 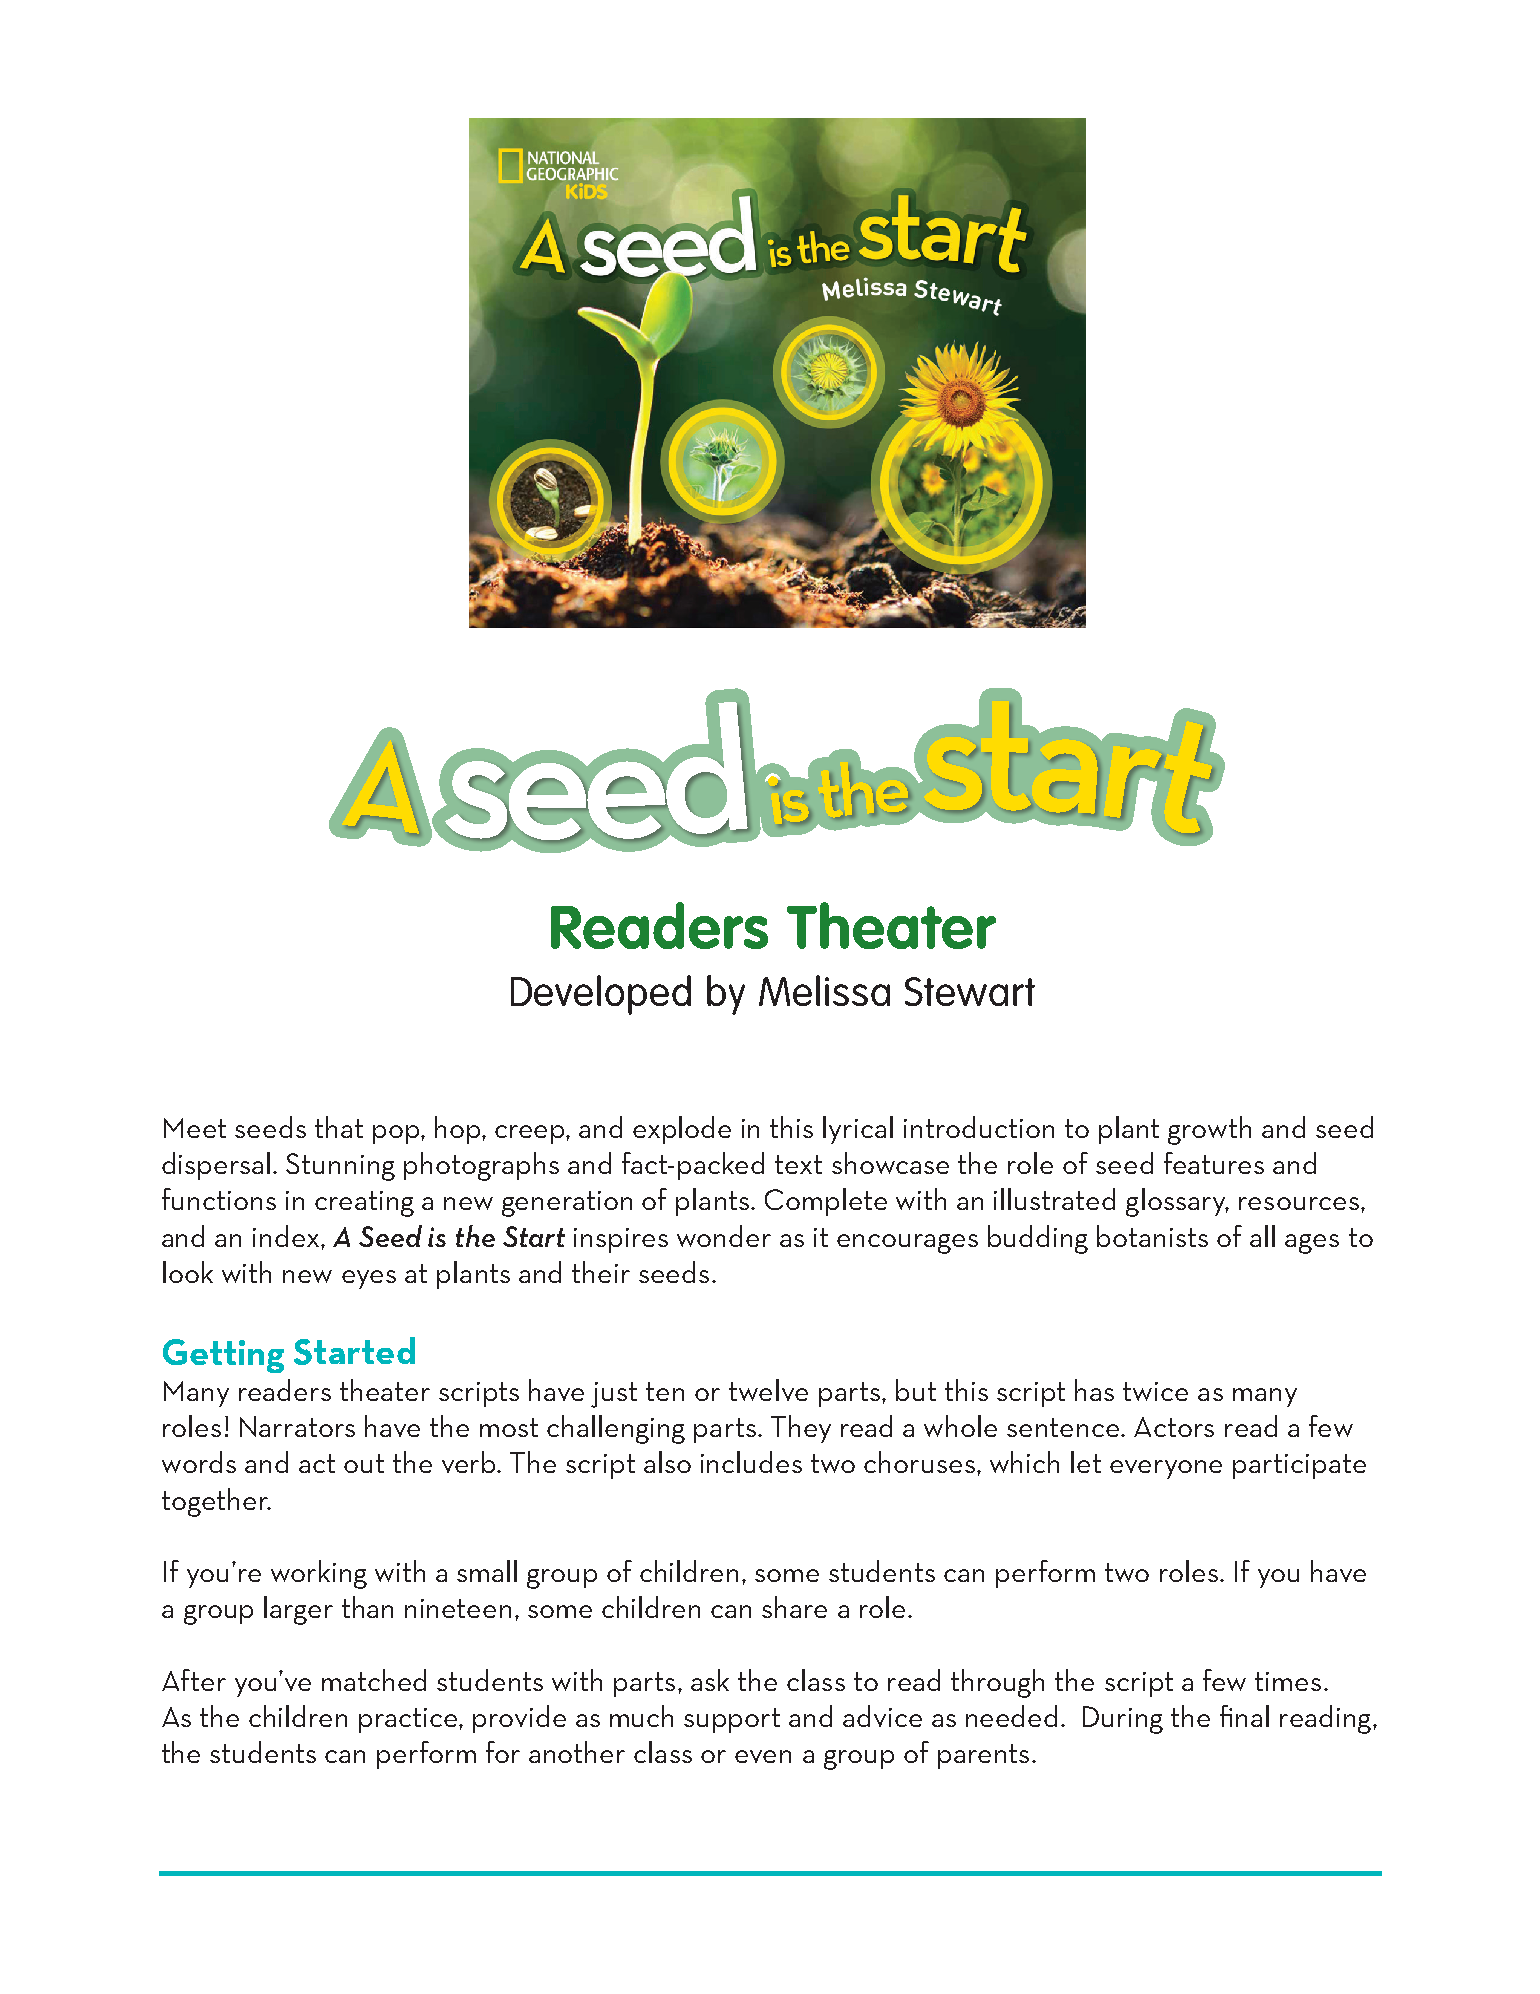 I want to click on twice, so click(x=1155, y=1391).
